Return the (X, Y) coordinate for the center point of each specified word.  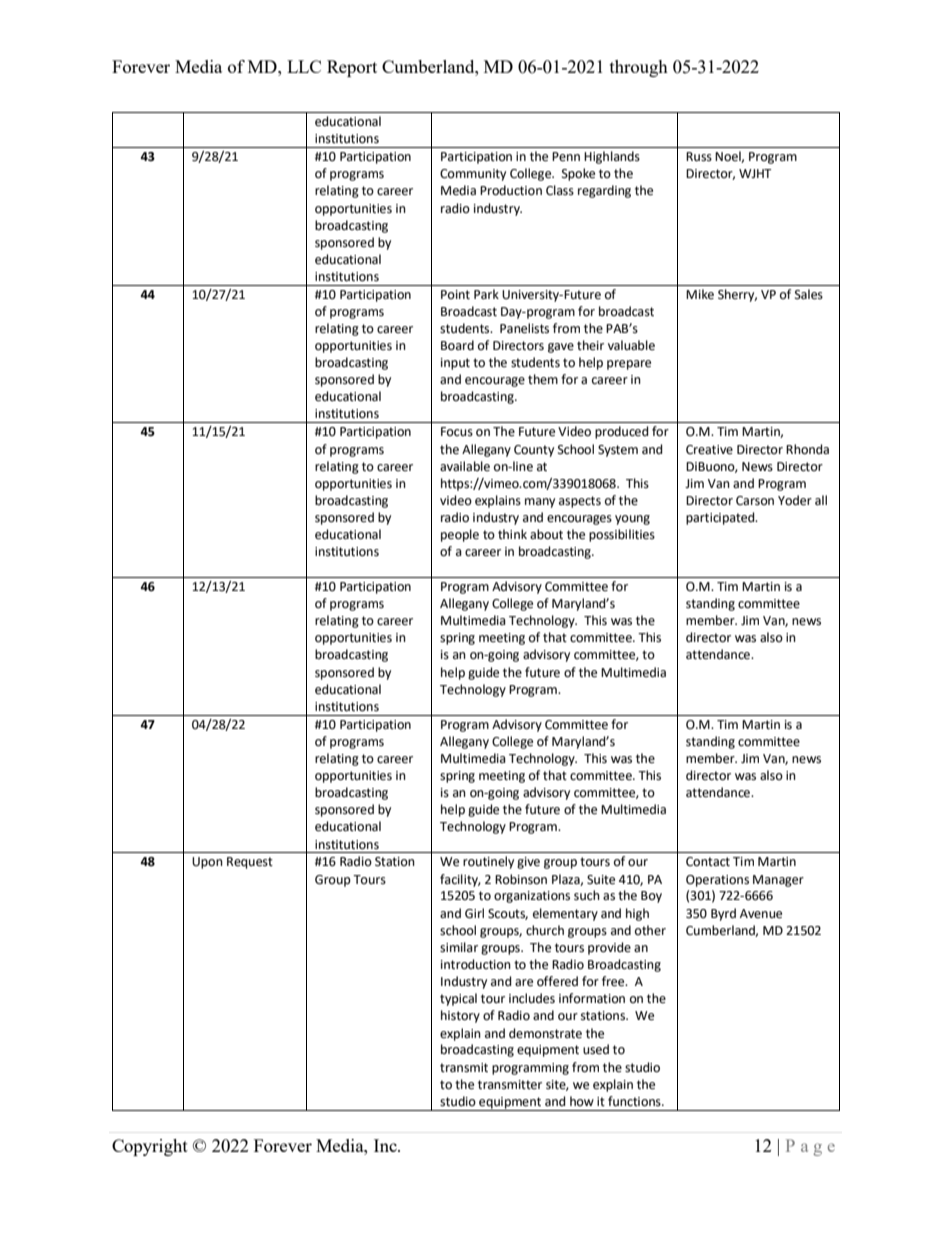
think (512, 534)
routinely (488, 862)
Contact (708, 862)
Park (486, 294)
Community (473, 175)
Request (250, 863)
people (460, 535)
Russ (699, 157)
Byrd (723, 914)
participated (721, 518)
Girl (474, 913)
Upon (207, 863)
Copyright (150, 1147)
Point (455, 295)
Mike (700, 294)
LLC (304, 66)
